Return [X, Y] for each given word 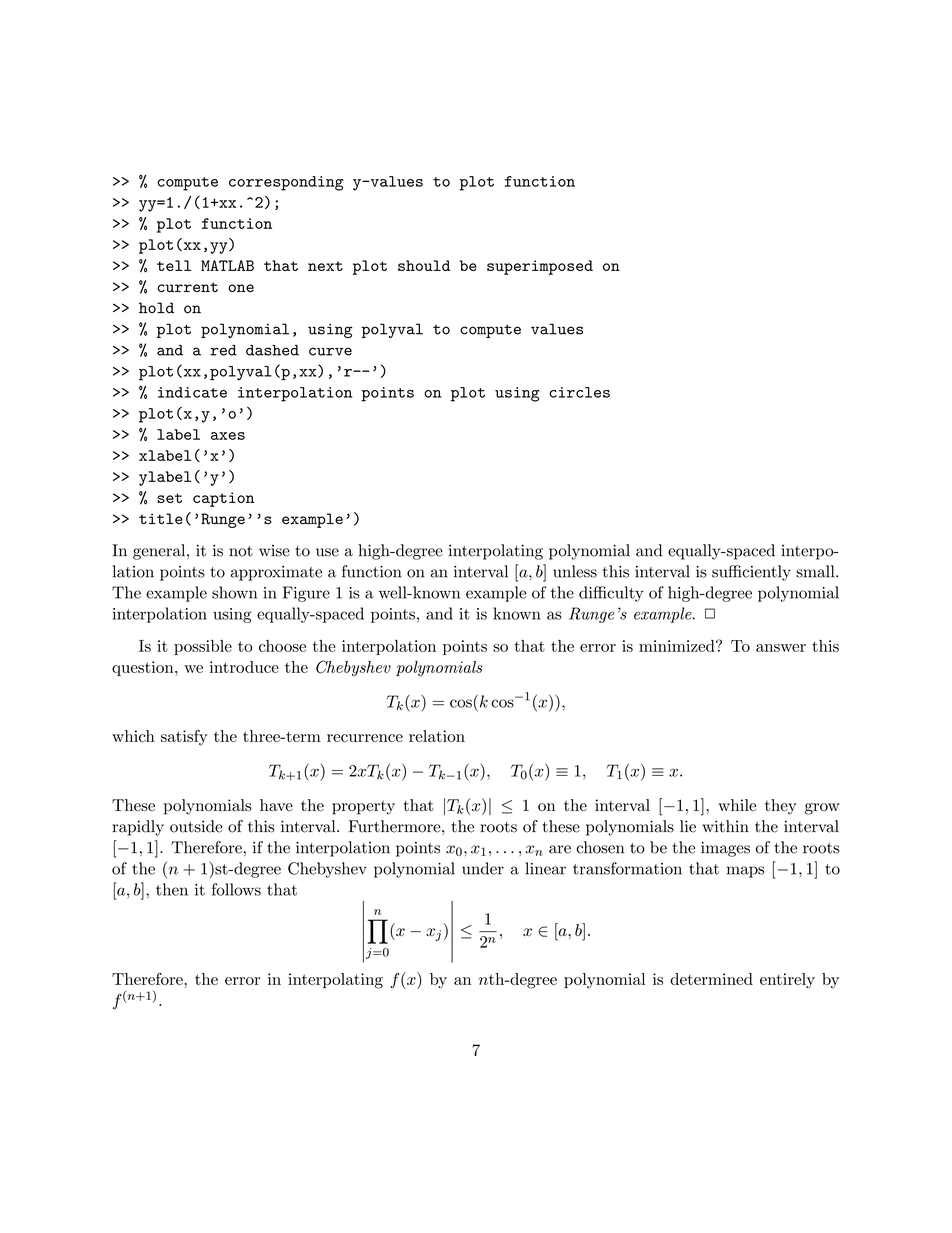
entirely [787, 981]
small [816, 571]
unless [575, 571]
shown [234, 592]
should [424, 265]
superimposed [540, 267]
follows [236, 889]
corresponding [286, 183]
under [483, 868]
